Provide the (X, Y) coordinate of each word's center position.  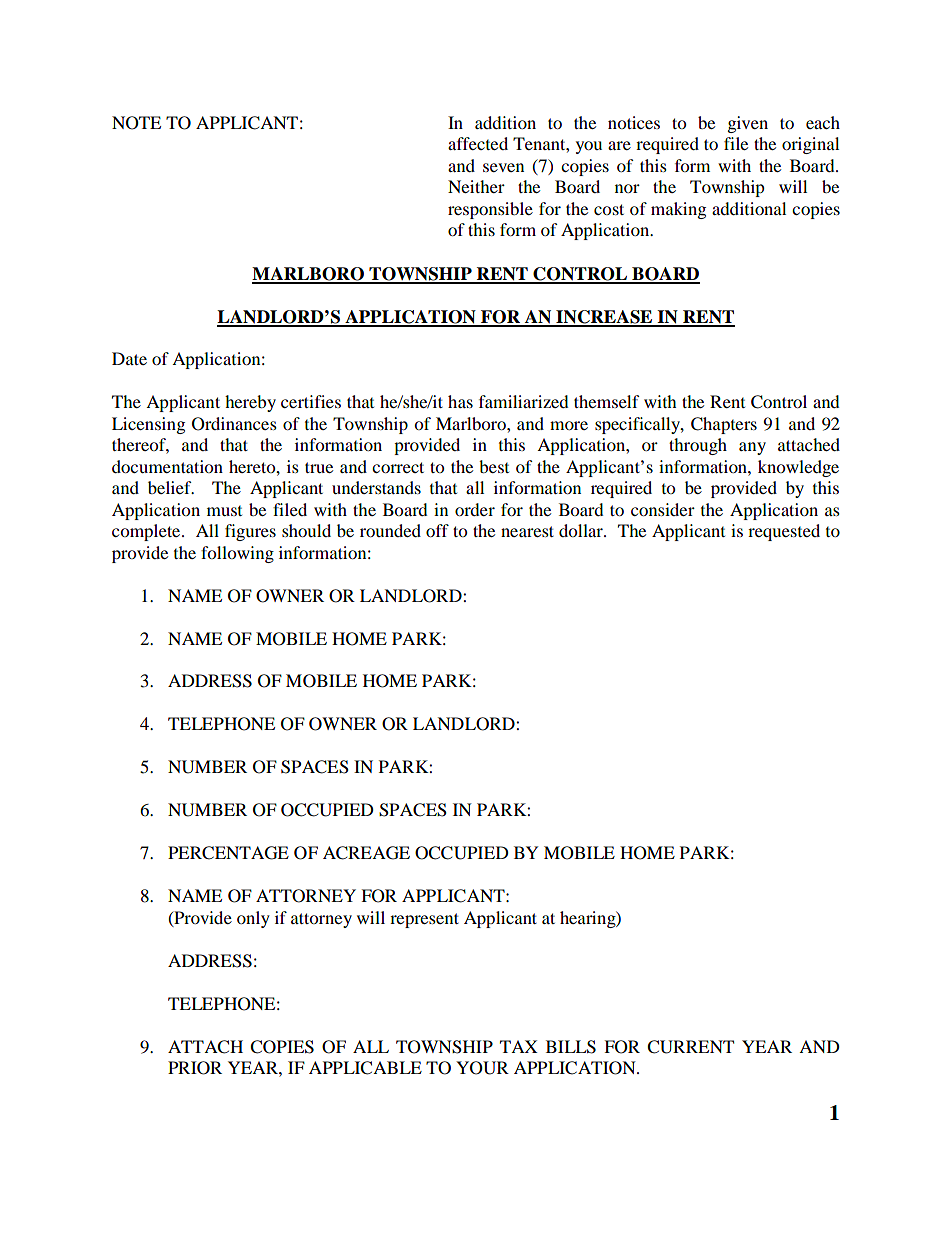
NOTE (136, 123)
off (437, 530)
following (237, 554)
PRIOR (195, 1068)
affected (478, 143)
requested (784, 532)
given (748, 124)
